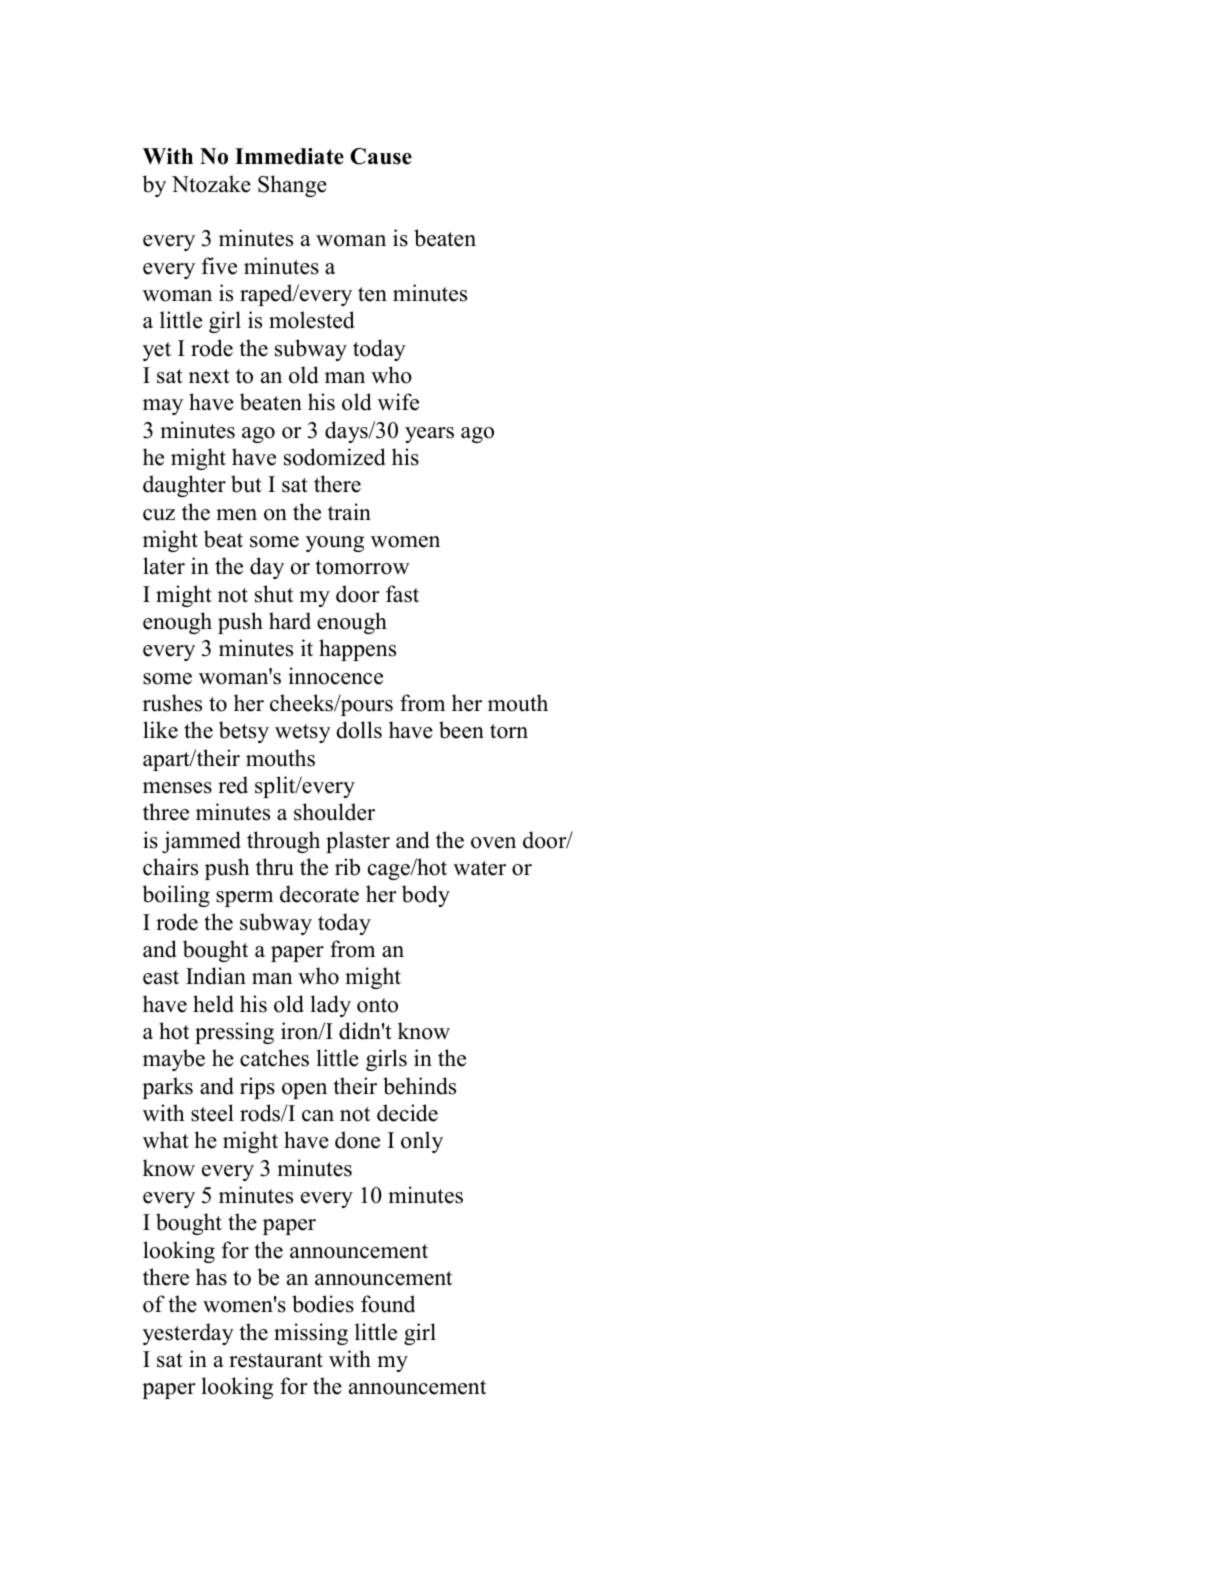  What do you see at coordinates (319, 894) in the screenshot?
I see `decorate` at bounding box center [319, 894].
